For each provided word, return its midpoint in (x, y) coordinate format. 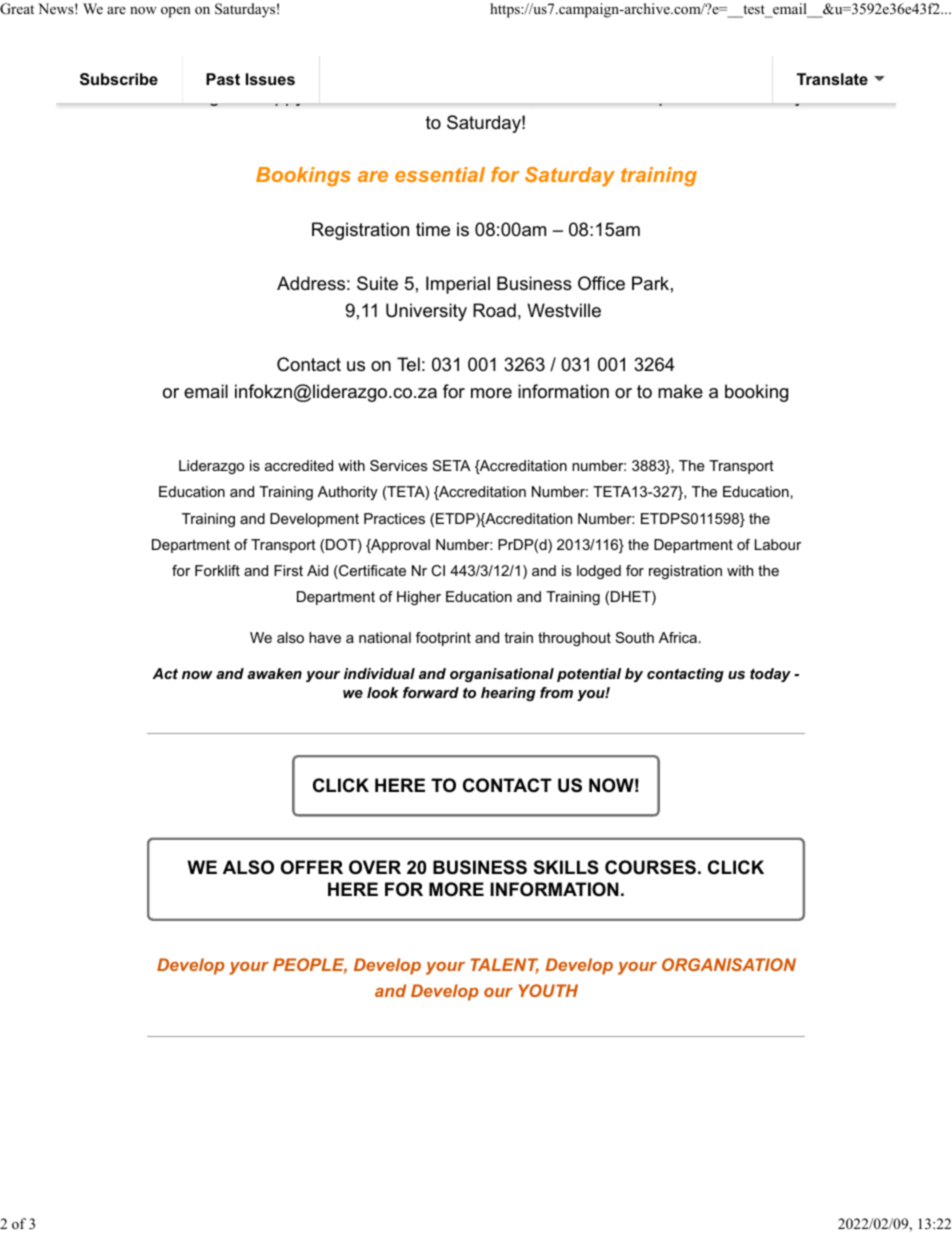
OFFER (312, 867)
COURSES (650, 867)
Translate (832, 79)
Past (223, 79)
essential (440, 174)
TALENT (505, 966)
